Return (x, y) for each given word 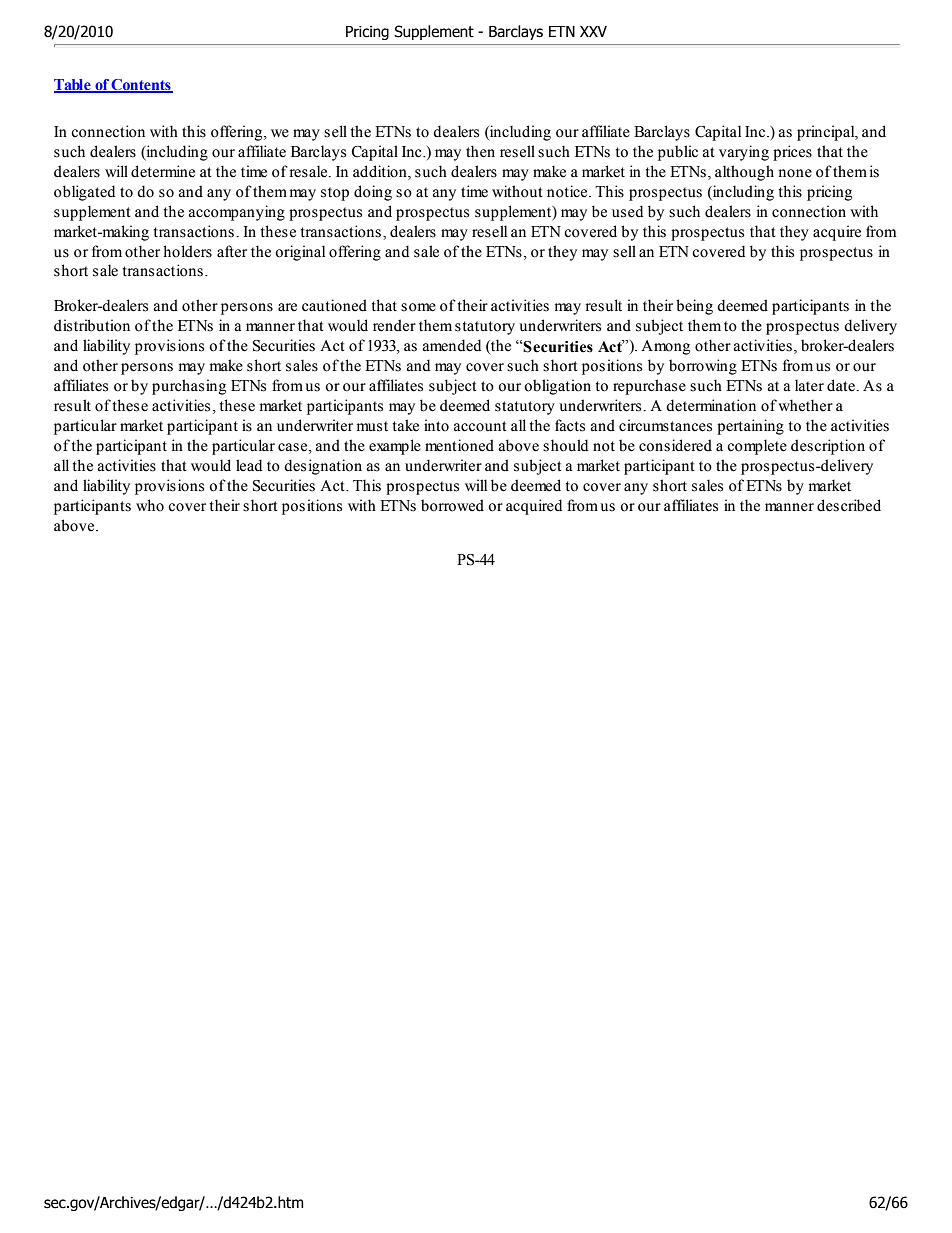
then (480, 151)
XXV (593, 31)
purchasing (189, 387)
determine (163, 171)
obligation (557, 387)
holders (187, 251)
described (849, 505)
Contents (141, 86)
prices (792, 153)
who (150, 505)
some (418, 307)
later (809, 385)
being (694, 307)
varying (744, 153)
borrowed (452, 505)
